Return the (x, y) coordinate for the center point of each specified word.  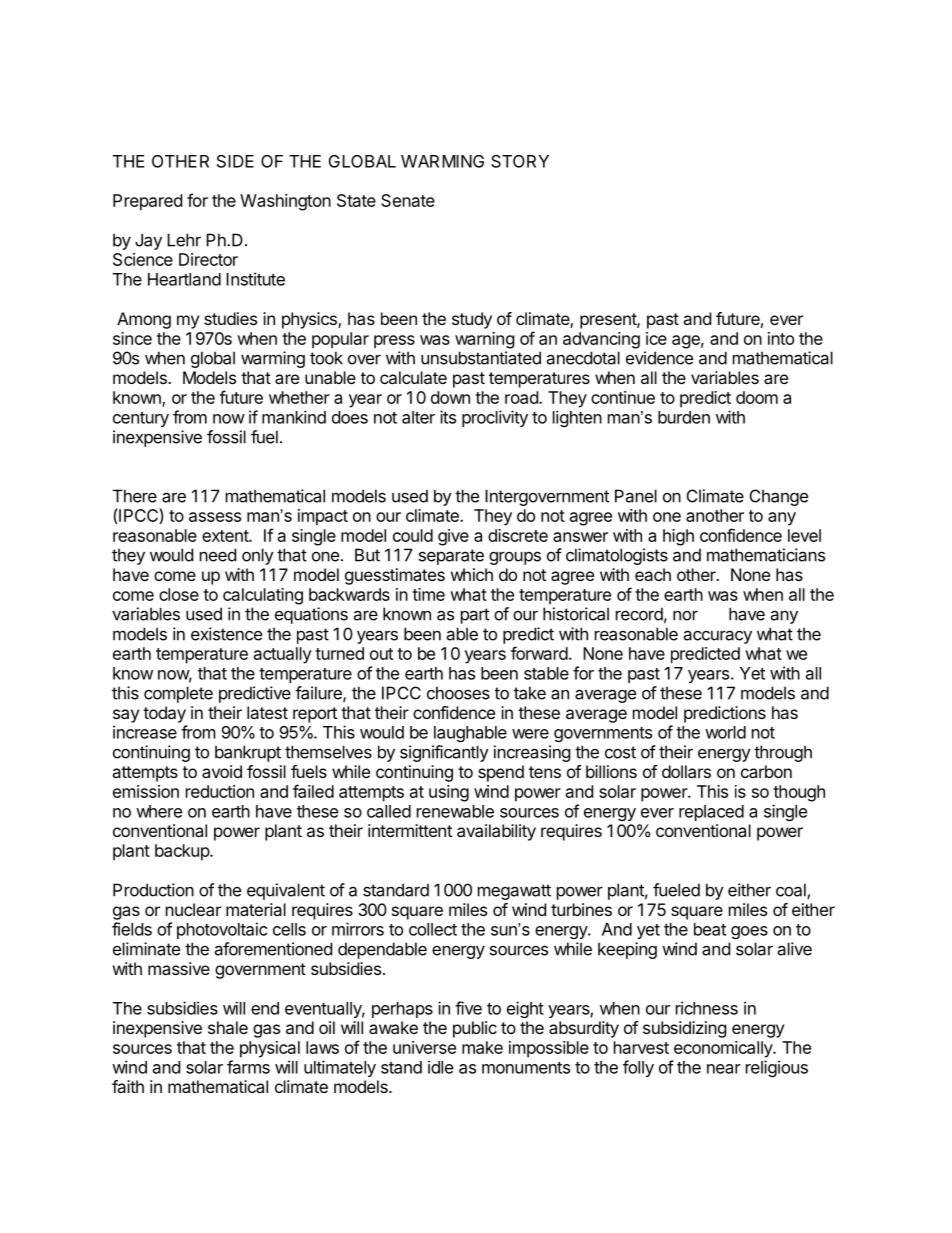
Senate (408, 200)
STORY (520, 161)
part (475, 616)
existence (226, 634)
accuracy (717, 637)
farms (248, 1067)
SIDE (235, 161)
